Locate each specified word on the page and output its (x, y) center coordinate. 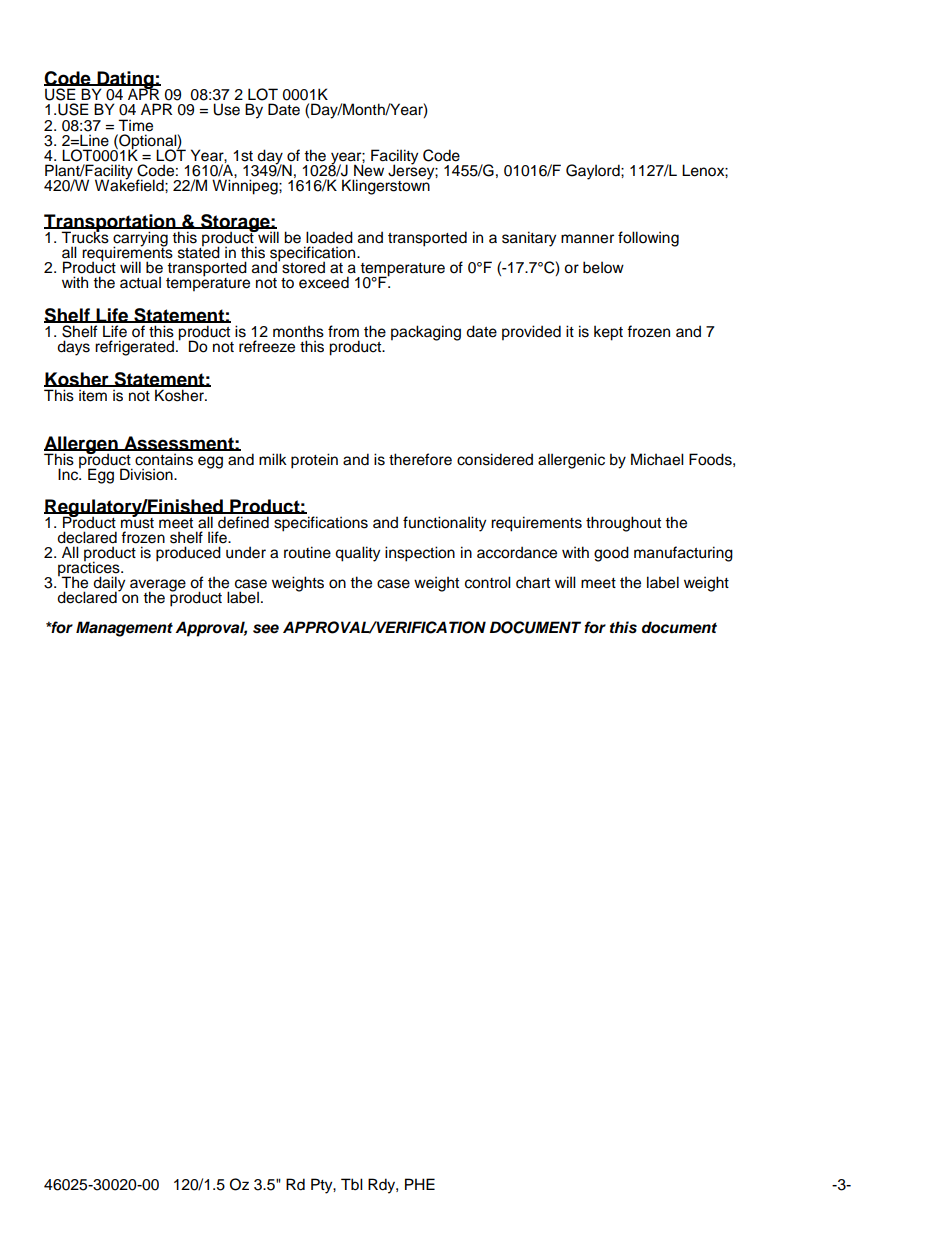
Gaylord (594, 172)
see (266, 629)
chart (533, 583)
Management (124, 629)
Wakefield (130, 184)
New (369, 169)
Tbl (352, 1184)
